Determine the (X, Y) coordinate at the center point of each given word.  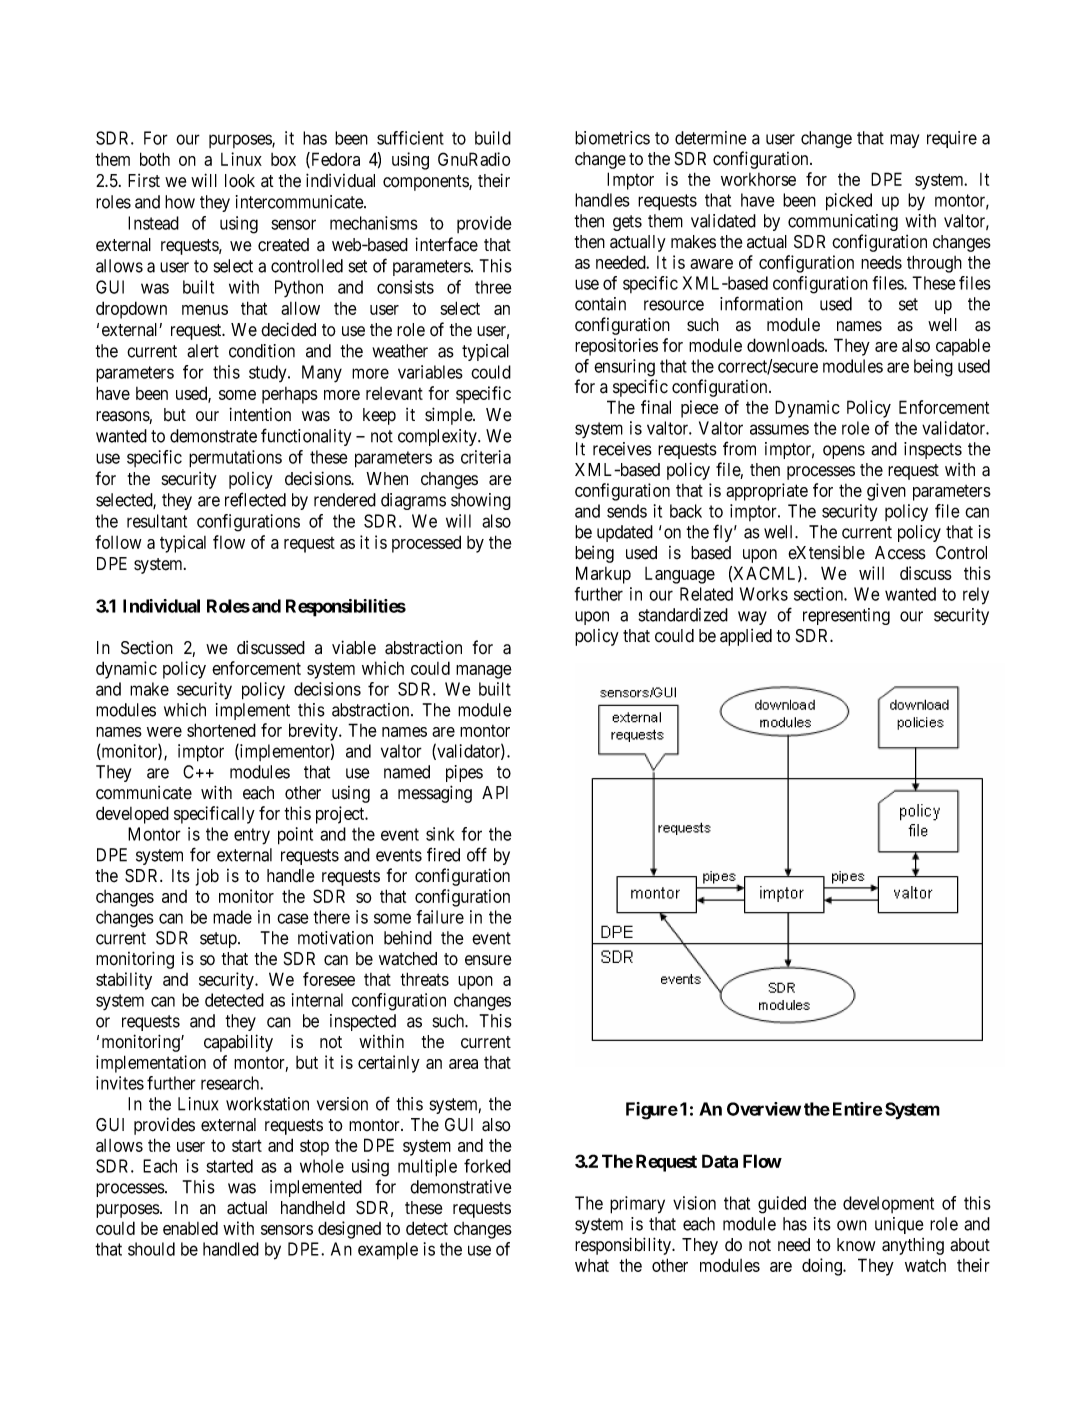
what (592, 1265)
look (240, 181)
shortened (221, 730)
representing (846, 616)
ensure (488, 960)
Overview (764, 1109)
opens (844, 452)
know (856, 1245)
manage (484, 672)
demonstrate (213, 436)
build (493, 138)
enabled (190, 1228)
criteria (486, 457)
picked (849, 202)
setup (219, 940)
